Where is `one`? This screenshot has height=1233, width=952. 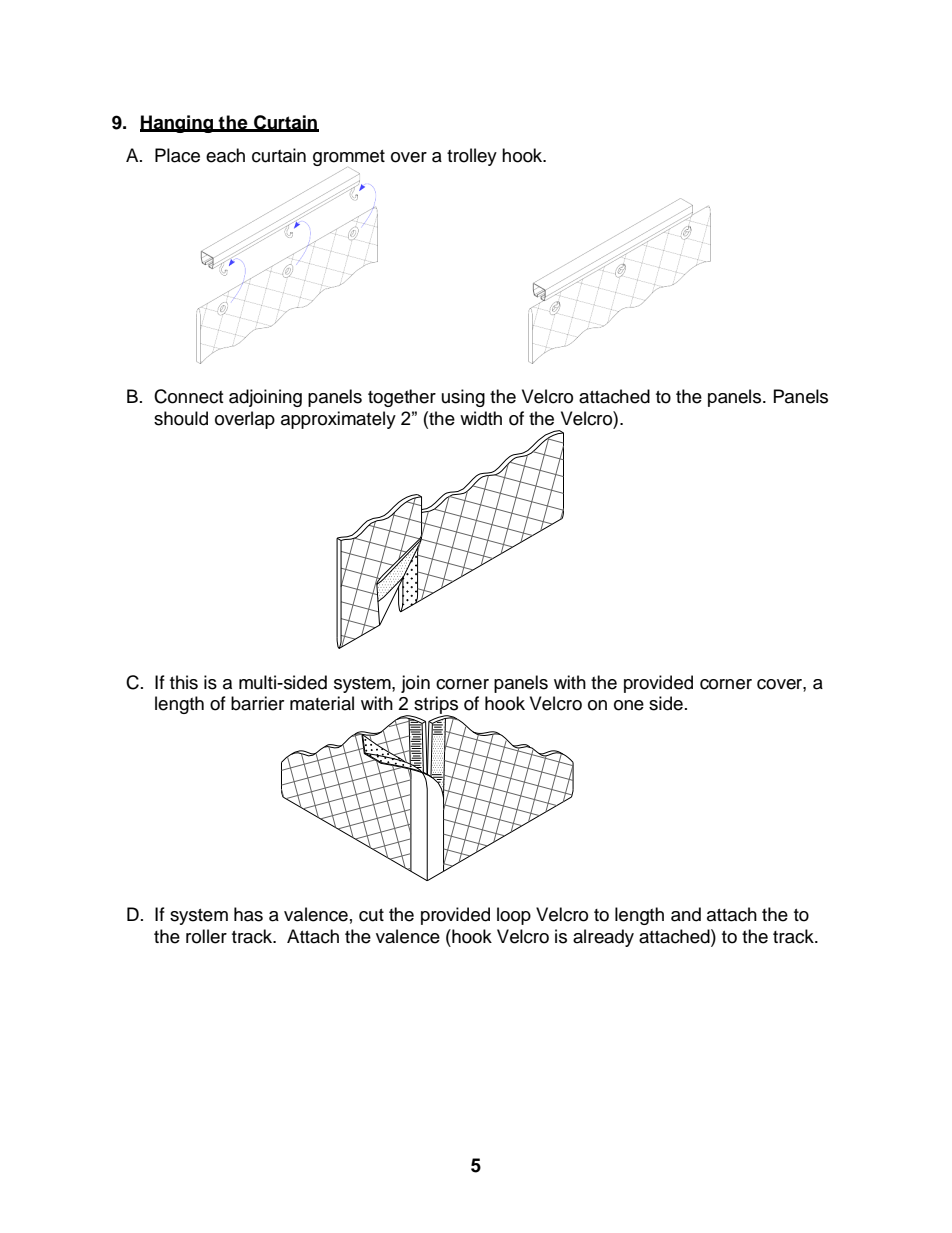
one is located at coordinates (629, 705).
